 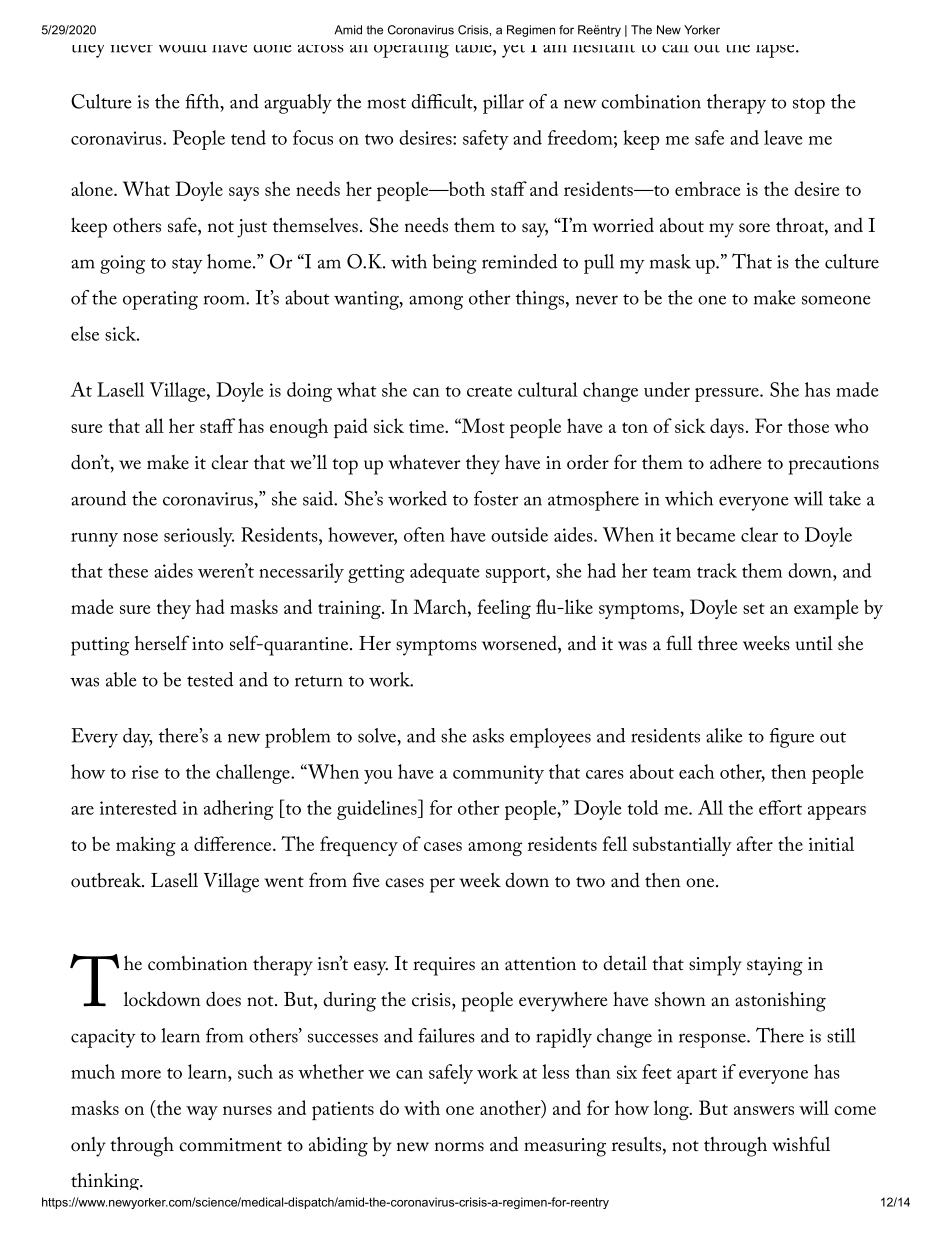 I want to click on making, so click(x=146, y=846).
